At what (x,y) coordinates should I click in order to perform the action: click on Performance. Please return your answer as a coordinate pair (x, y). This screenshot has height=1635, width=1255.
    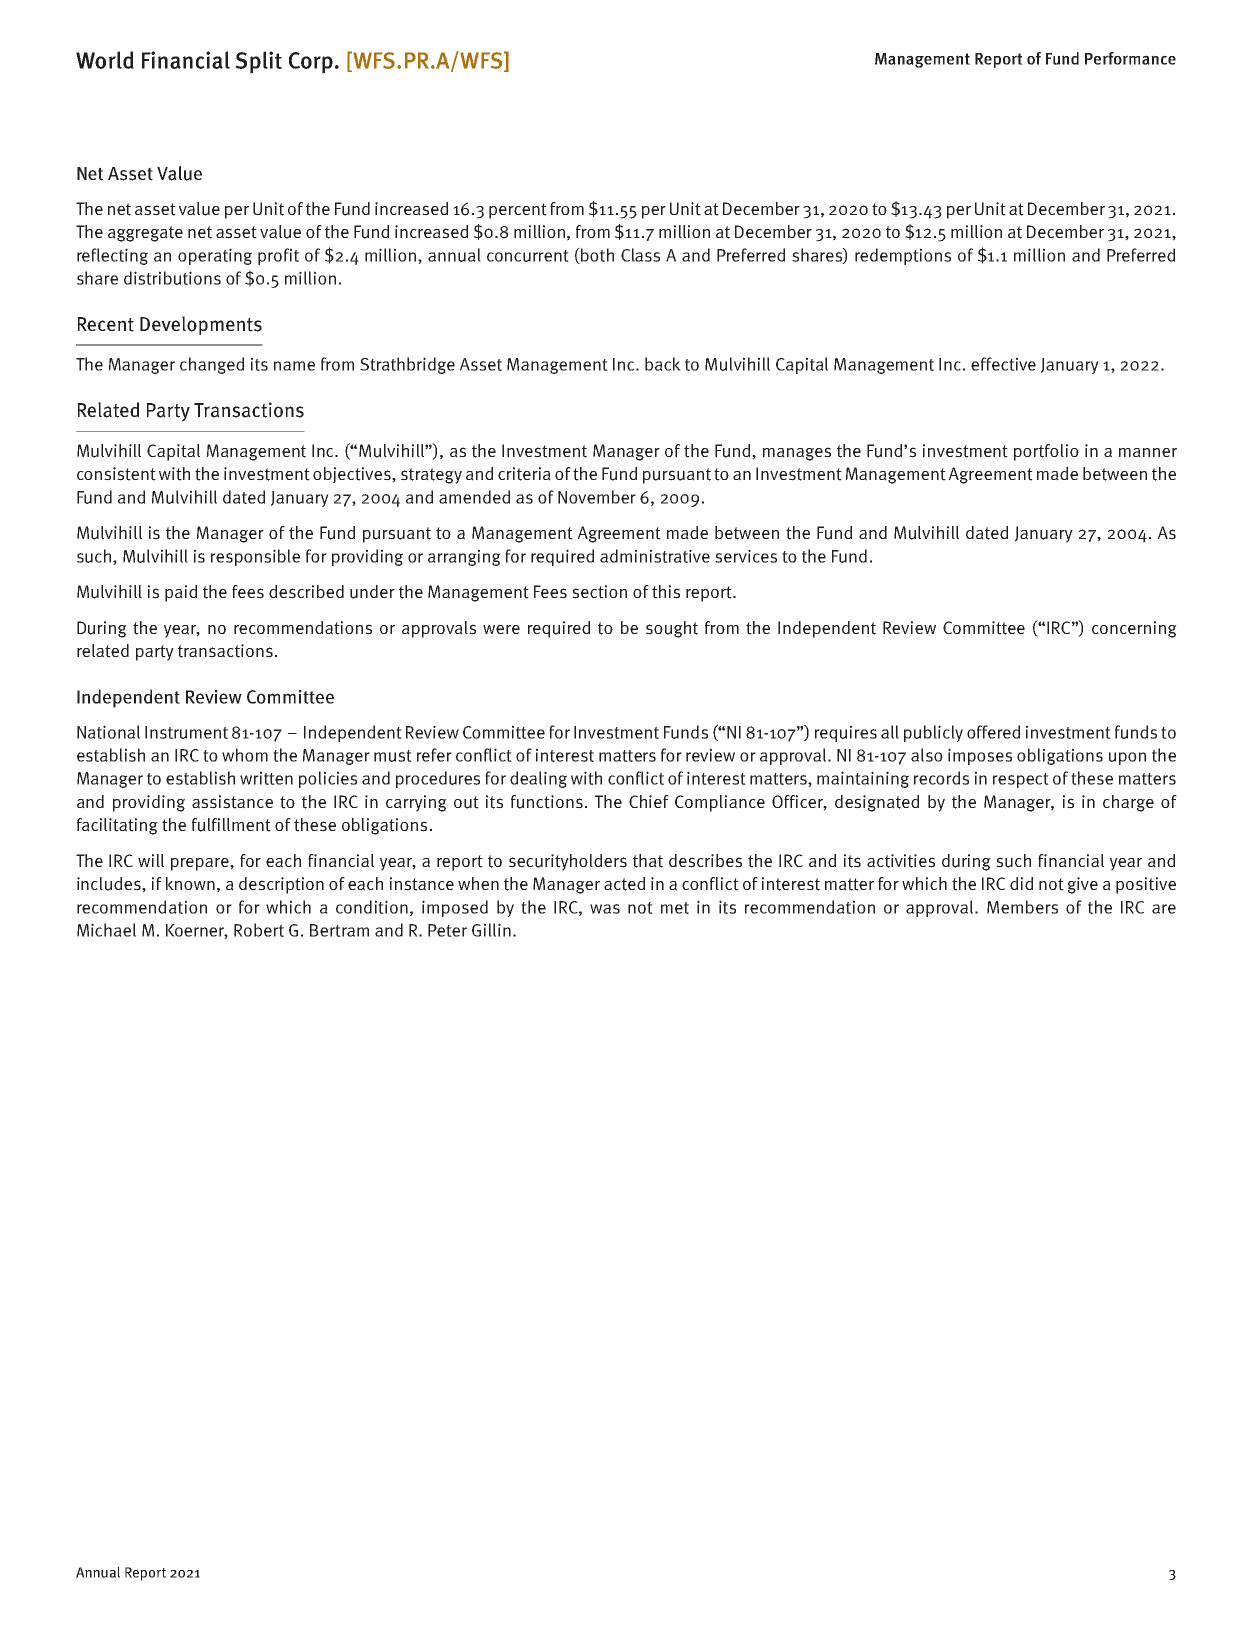
    Looking at the image, I should click on (1130, 58).
